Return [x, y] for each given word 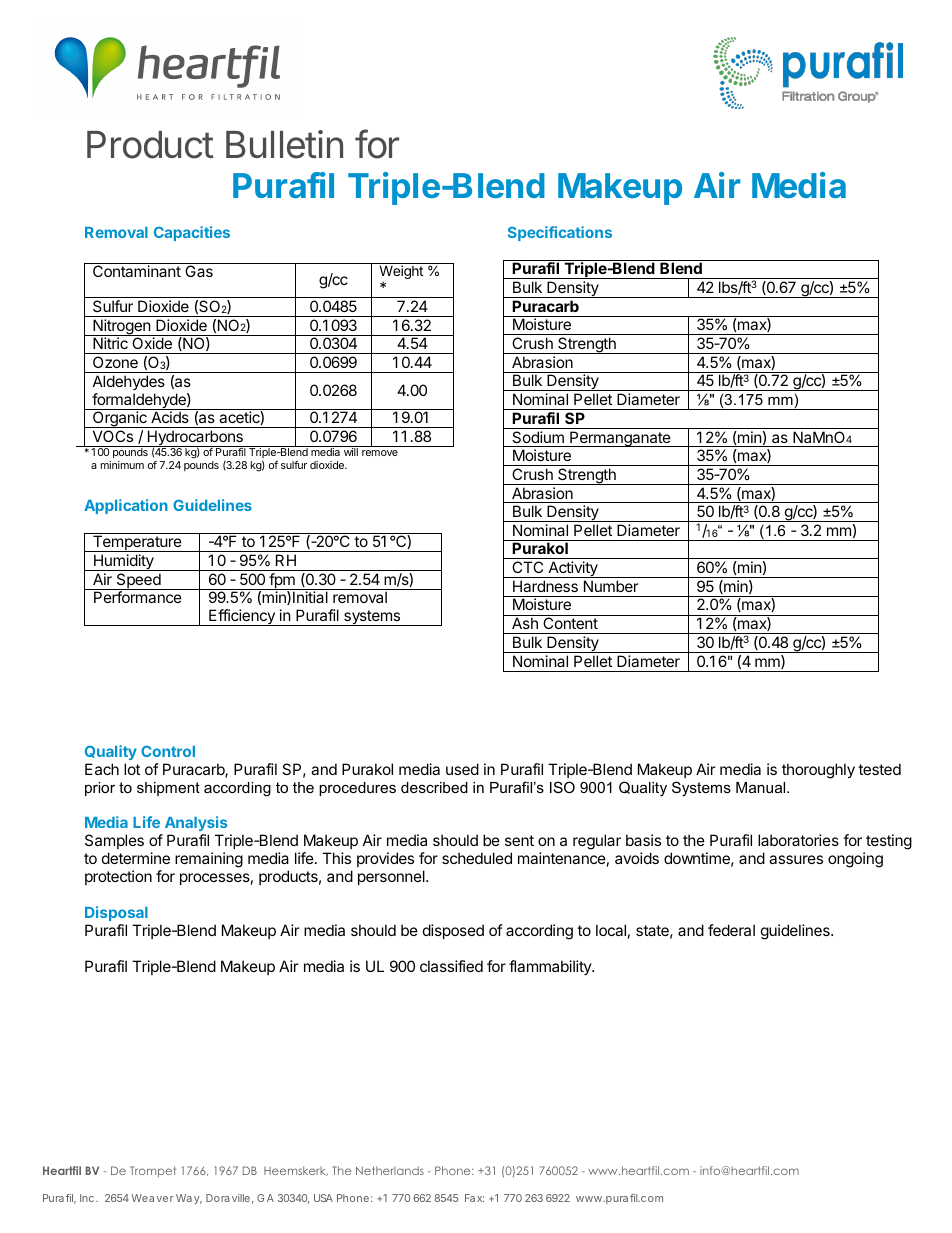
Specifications [560, 233]
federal [731, 930]
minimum [122, 465]
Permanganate [620, 439]
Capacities [192, 233]
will [351, 452]
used [462, 769]
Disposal [116, 913]
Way [189, 1199]
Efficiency [242, 617]
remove [380, 453]
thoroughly [818, 771]
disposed [453, 931]
